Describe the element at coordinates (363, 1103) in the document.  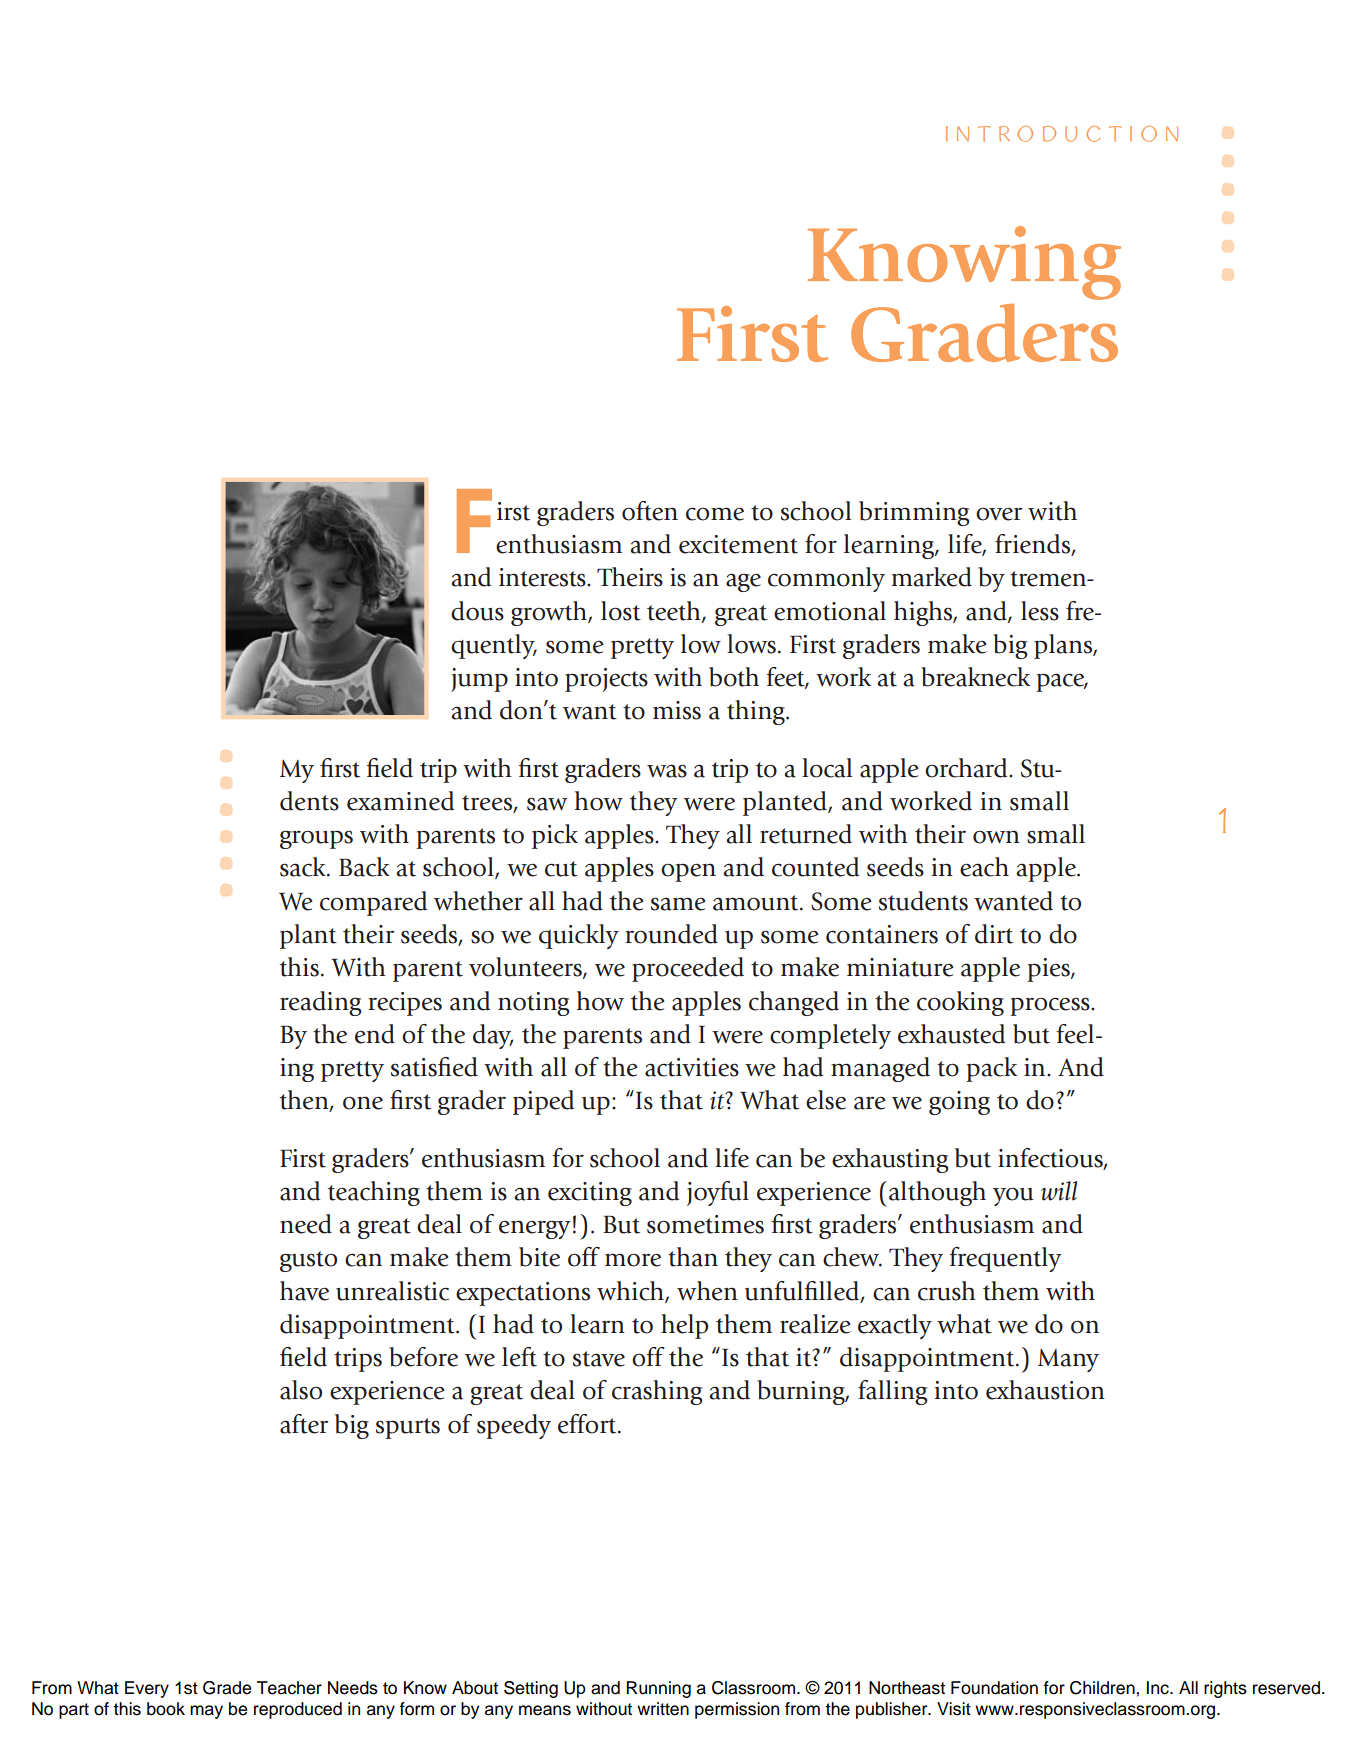
I see `one` at that location.
